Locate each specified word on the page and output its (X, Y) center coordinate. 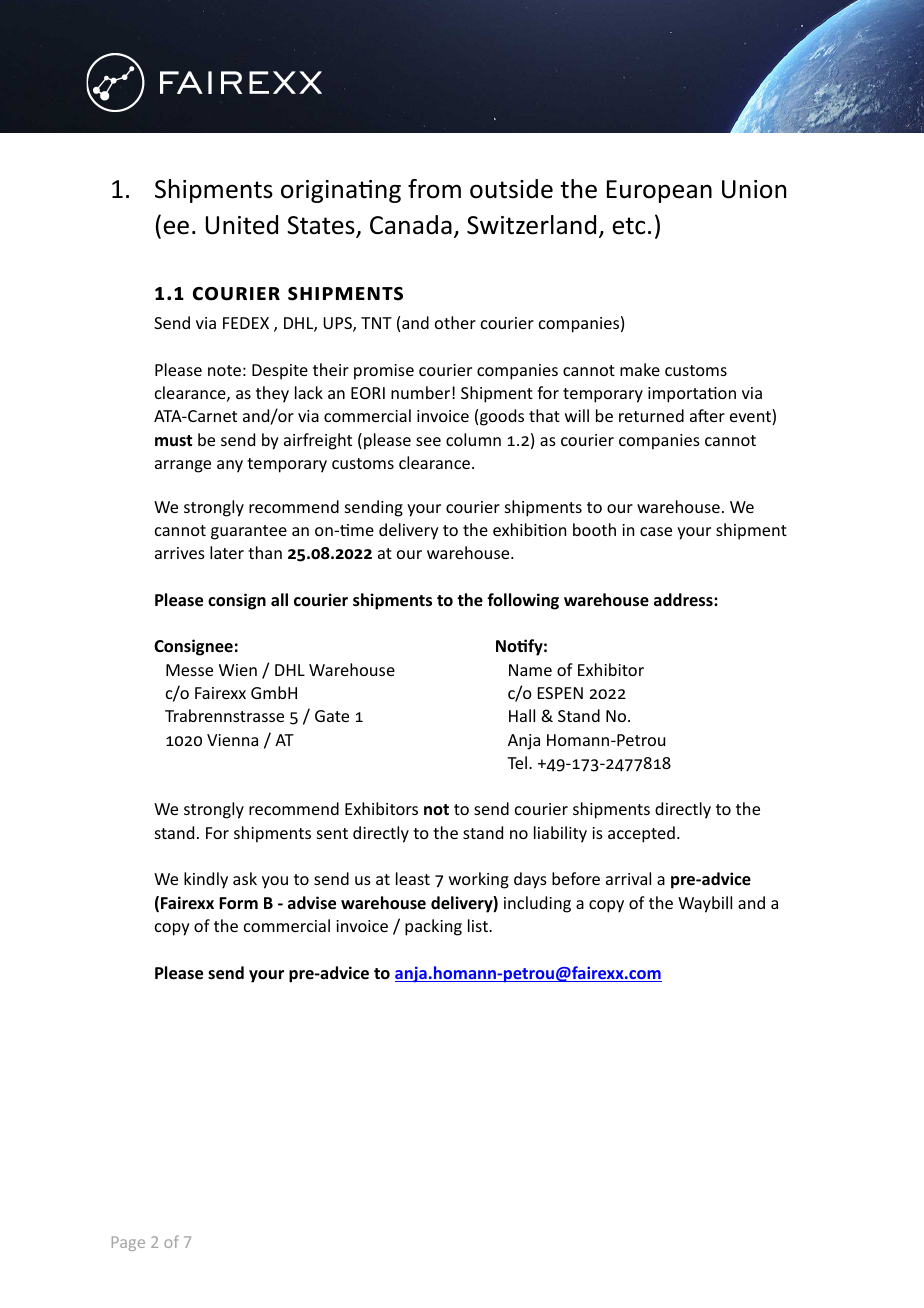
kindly (206, 880)
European (659, 191)
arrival (628, 878)
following (523, 601)
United (242, 225)
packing (433, 927)
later (227, 552)
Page (128, 1243)
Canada (411, 225)
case (656, 531)
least (413, 878)
